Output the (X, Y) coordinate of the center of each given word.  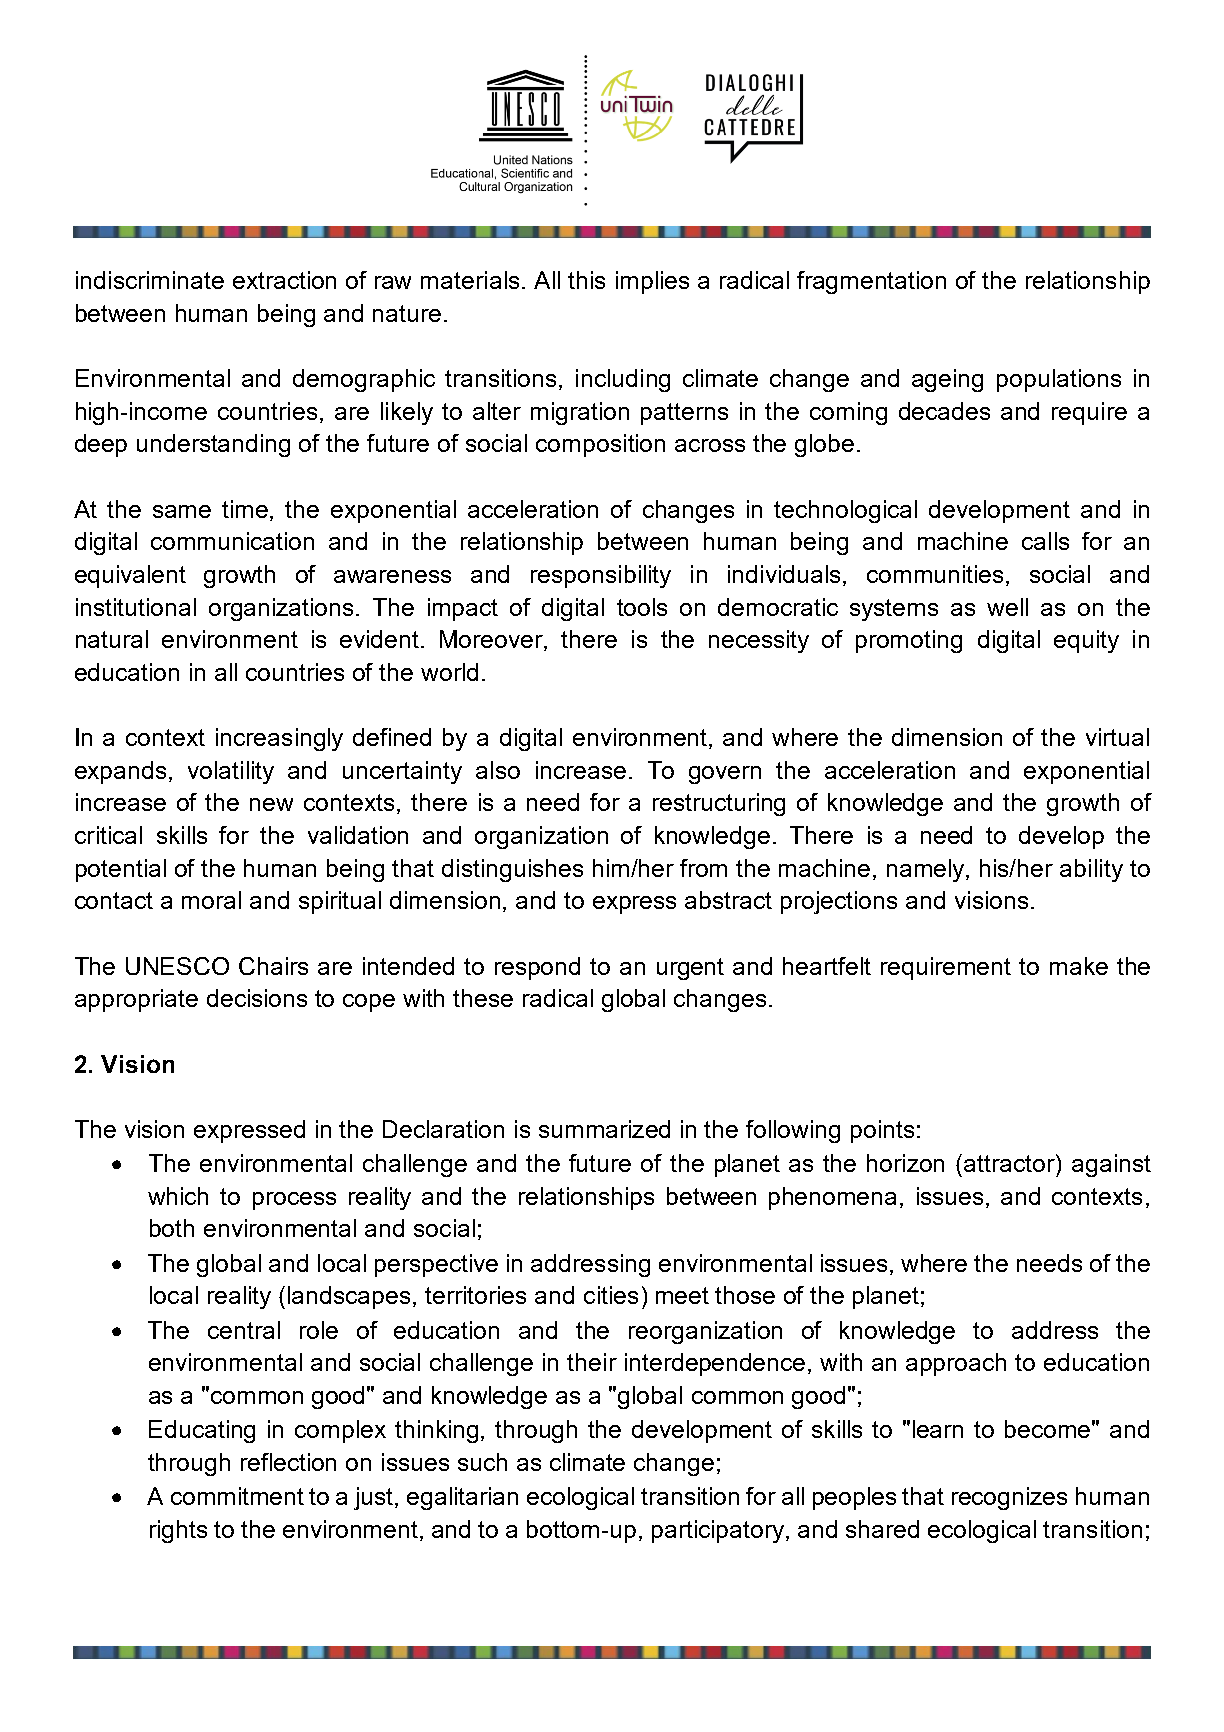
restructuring (719, 804)
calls (1045, 541)
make (1079, 966)
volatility (231, 772)
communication (232, 541)
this (586, 280)
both (172, 1228)
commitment (237, 1496)
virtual (1117, 737)
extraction (284, 280)
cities (611, 1295)
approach (956, 1364)
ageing (947, 380)
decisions (257, 998)
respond (537, 968)
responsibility (601, 576)
